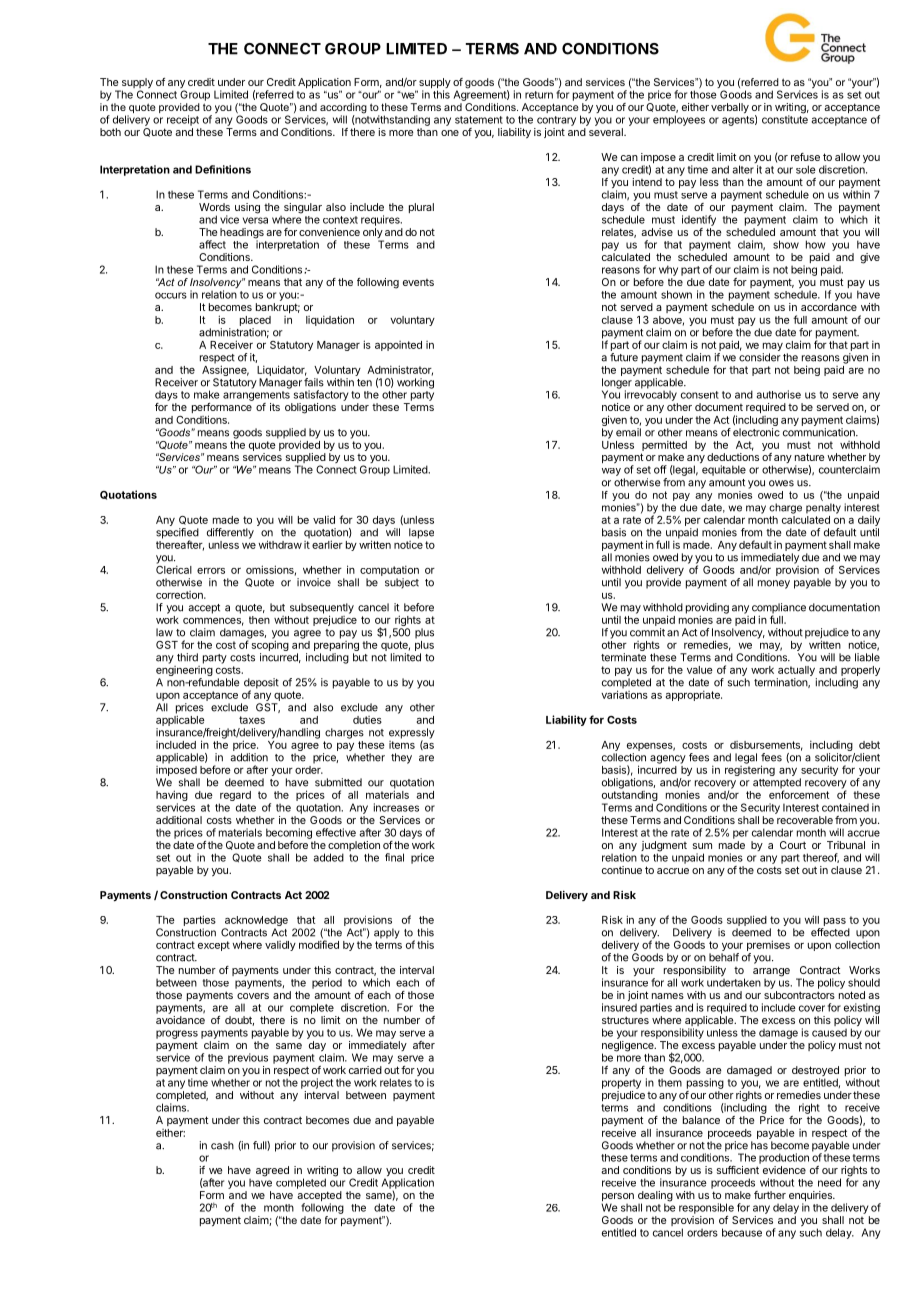  Describe the element at coordinates (183, 120) in the document. I see `receipt` at that location.
